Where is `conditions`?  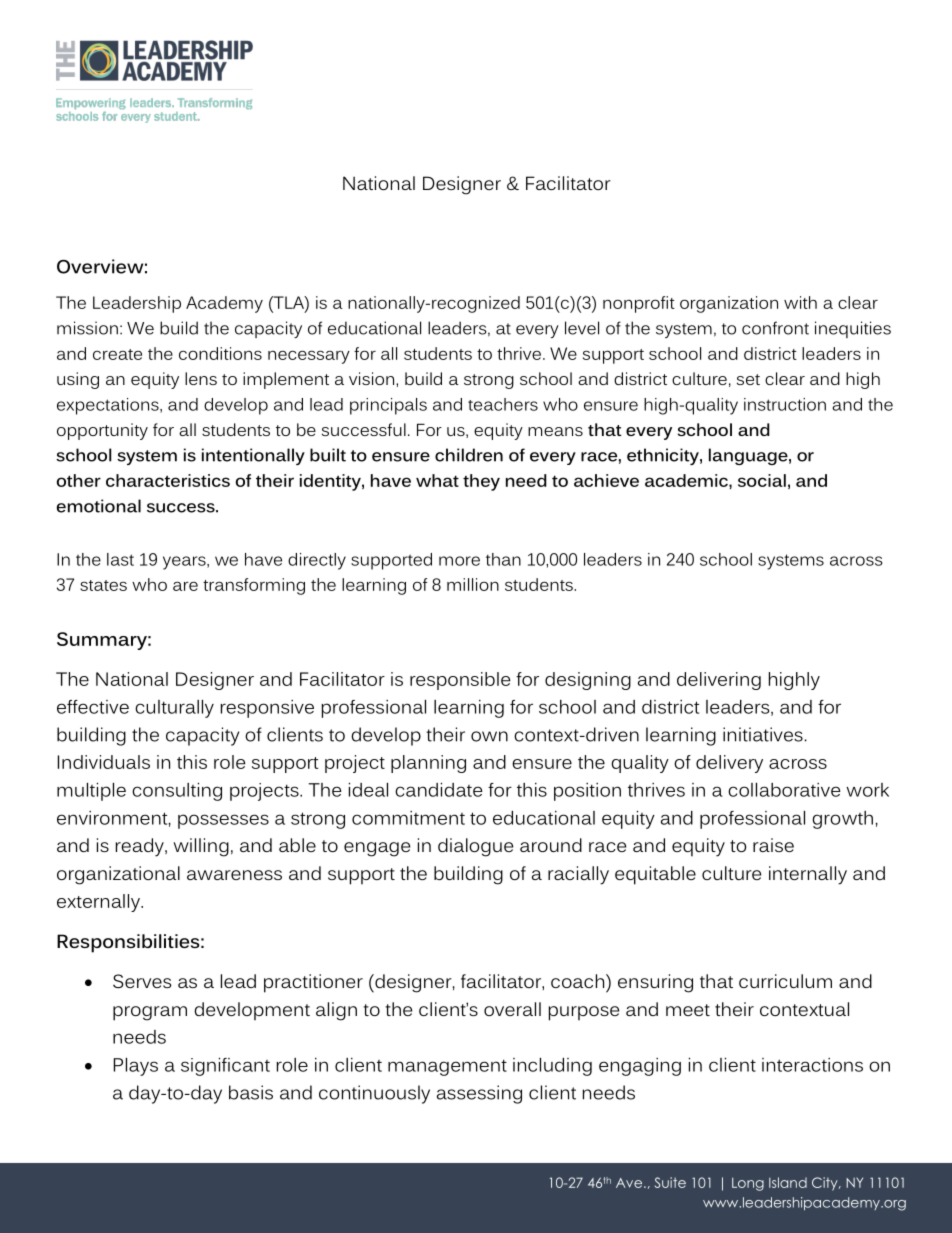 conditions is located at coordinates (220, 353).
